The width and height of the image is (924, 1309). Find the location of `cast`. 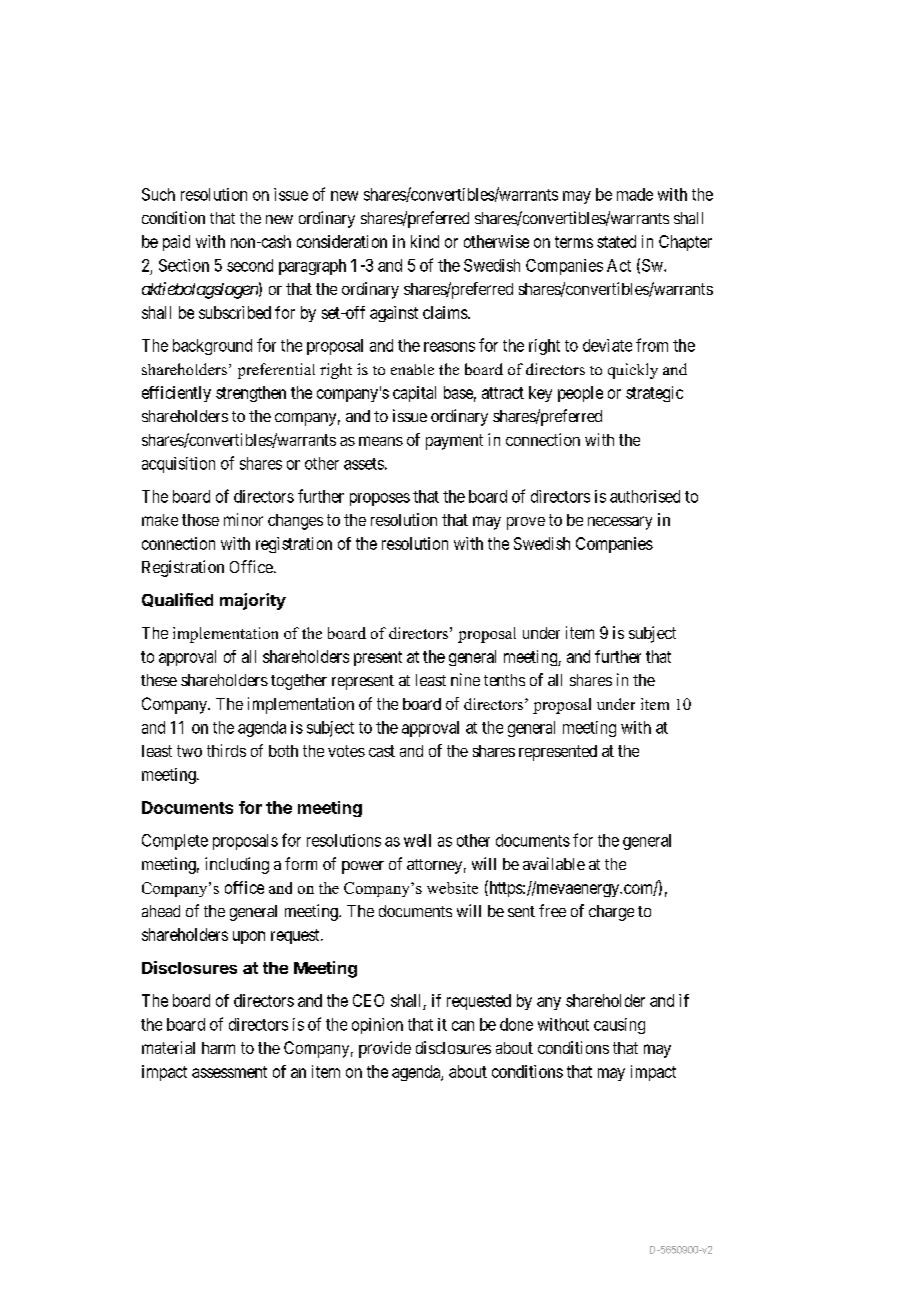

cast is located at coordinates (382, 751).
